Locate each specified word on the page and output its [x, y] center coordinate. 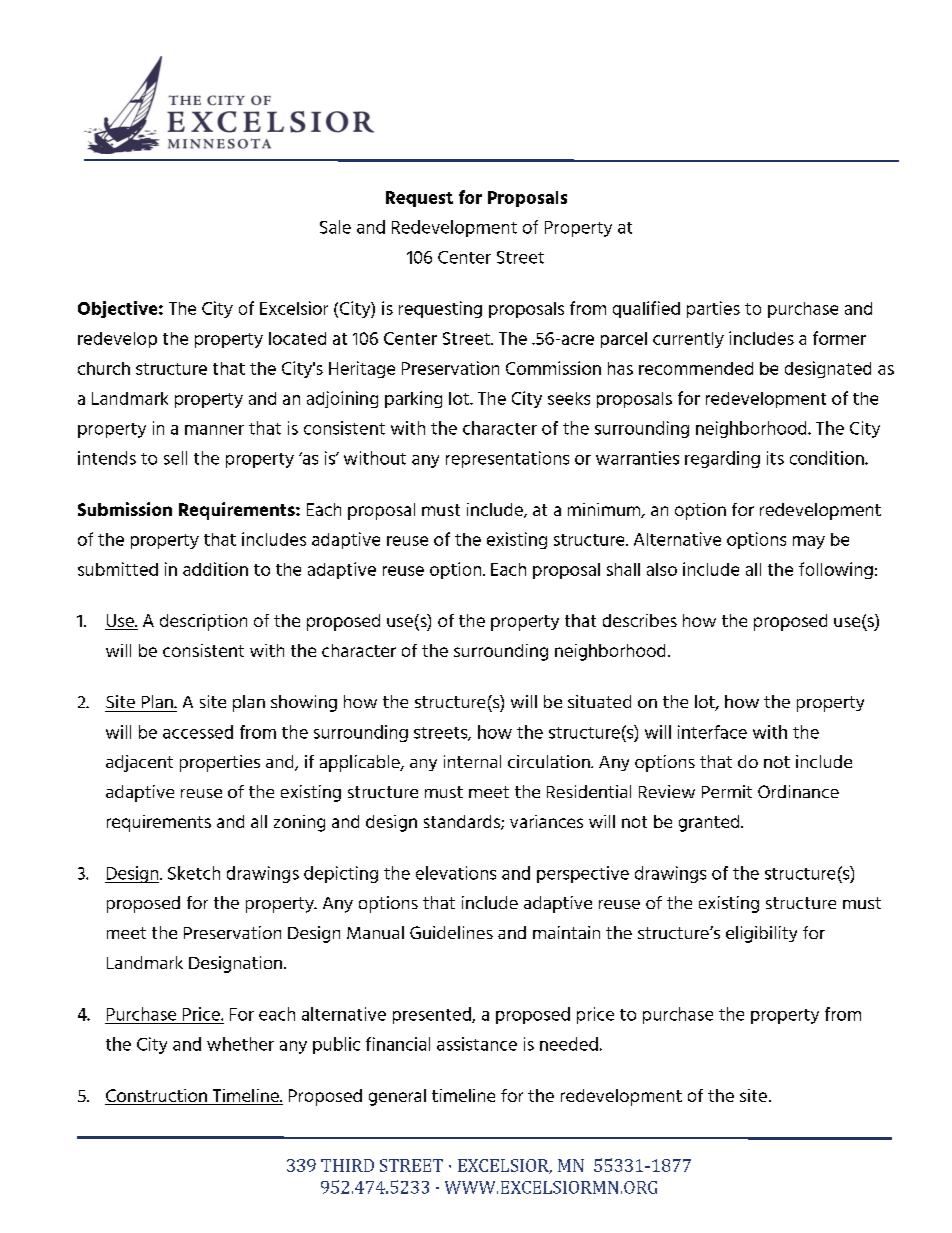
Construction [157, 1097]
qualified [646, 309]
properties [220, 763]
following [836, 570]
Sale [335, 227]
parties [713, 309]
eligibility [761, 934]
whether [240, 1044]
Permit [727, 791]
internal [472, 761]
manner [214, 430]
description [203, 622]
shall [623, 569]
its [775, 458]
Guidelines [451, 932]
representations [507, 459]
